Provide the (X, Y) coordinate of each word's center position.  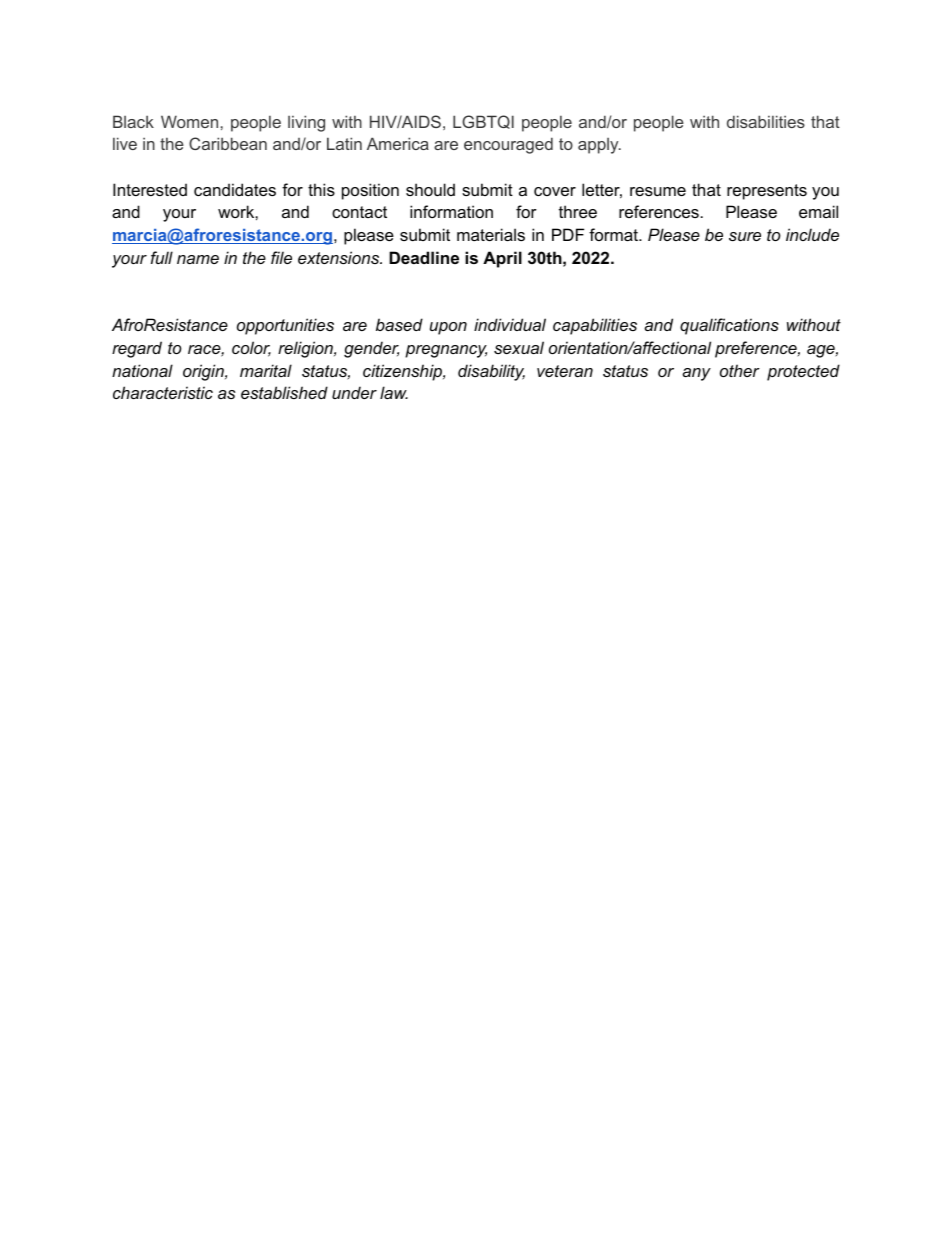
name (198, 259)
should (430, 189)
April (502, 259)
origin (204, 372)
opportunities (285, 326)
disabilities (766, 121)
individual (510, 324)
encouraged (508, 145)
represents (767, 192)
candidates (235, 189)
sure (745, 236)
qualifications (729, 326)
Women (189, 121)
